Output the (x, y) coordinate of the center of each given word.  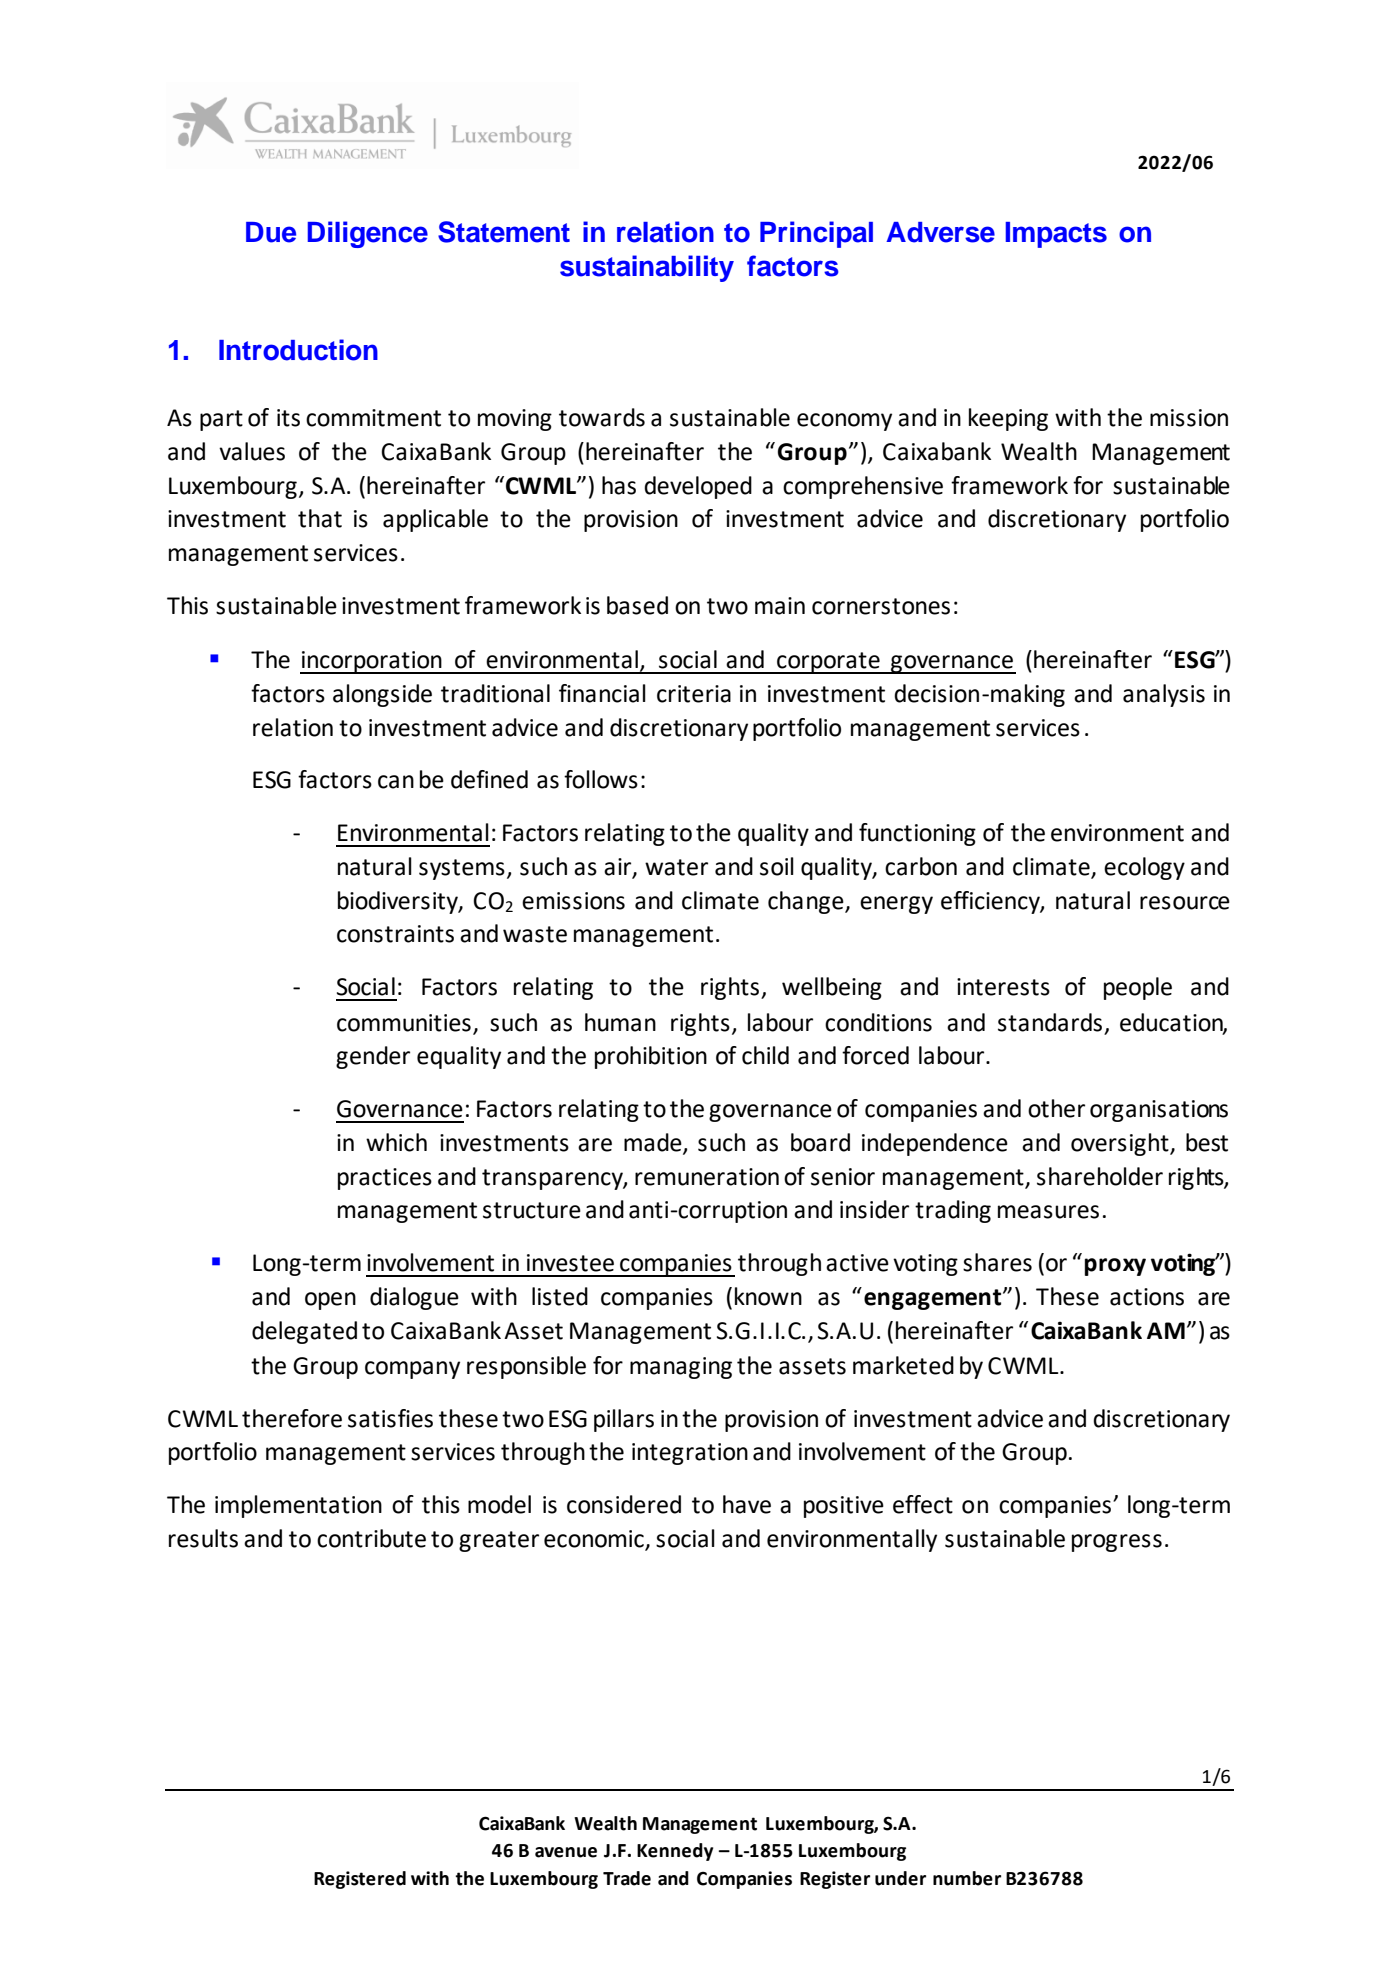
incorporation (372, 662)
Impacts (1056, 235)
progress (1117, 1543)
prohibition (651, 1057)
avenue (566, 1852)
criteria (694, 694)
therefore (292, 1418)
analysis (1164, 695)
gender (373, 1057)
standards (1050, 1022)
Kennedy (675, 1852)
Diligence (368, 234)
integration (690, 1454)
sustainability (647, 268)
